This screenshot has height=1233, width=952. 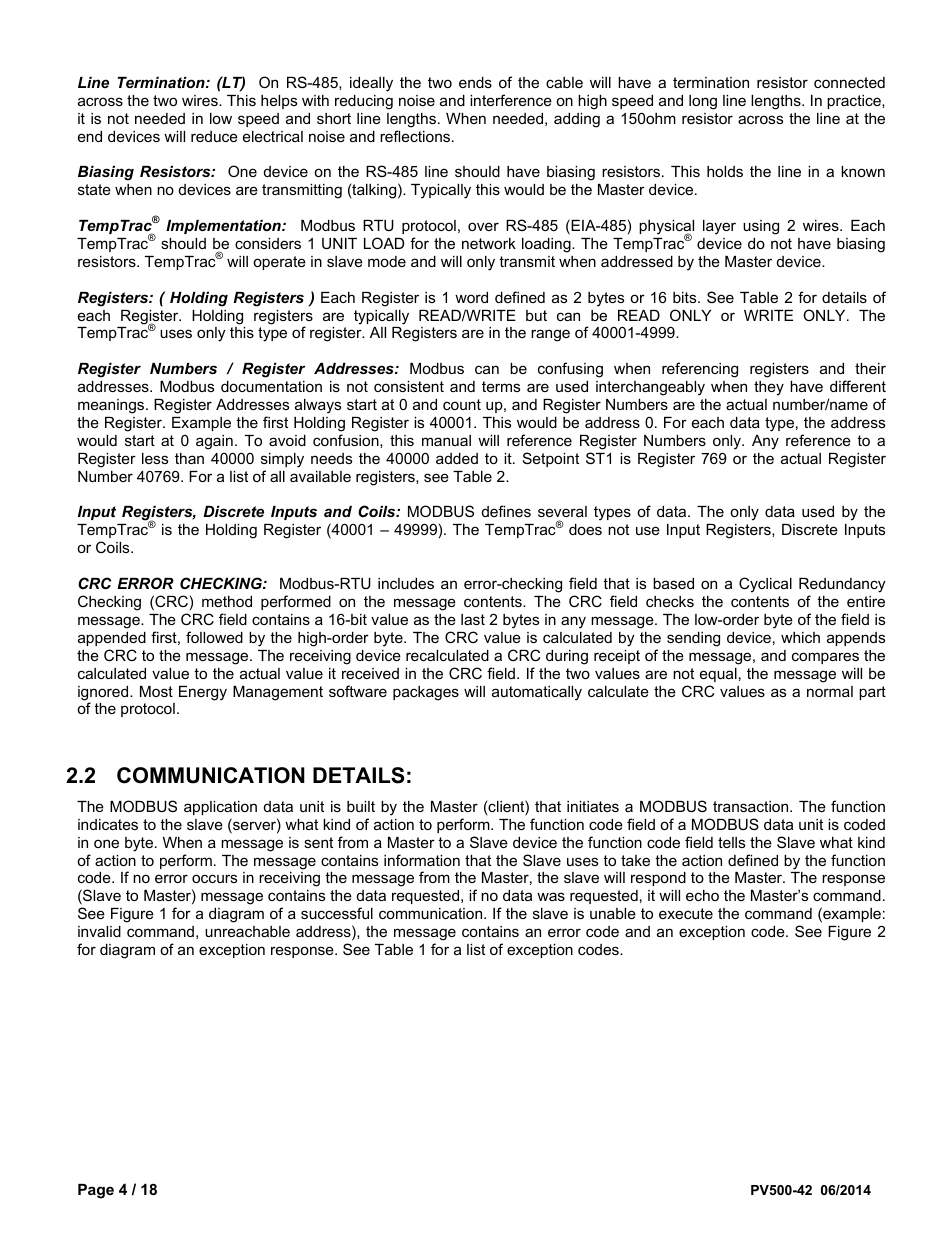 What do you see at coordinates (703, 102) in the screenshot?
I see `long` at bounding box center [703, 102].
